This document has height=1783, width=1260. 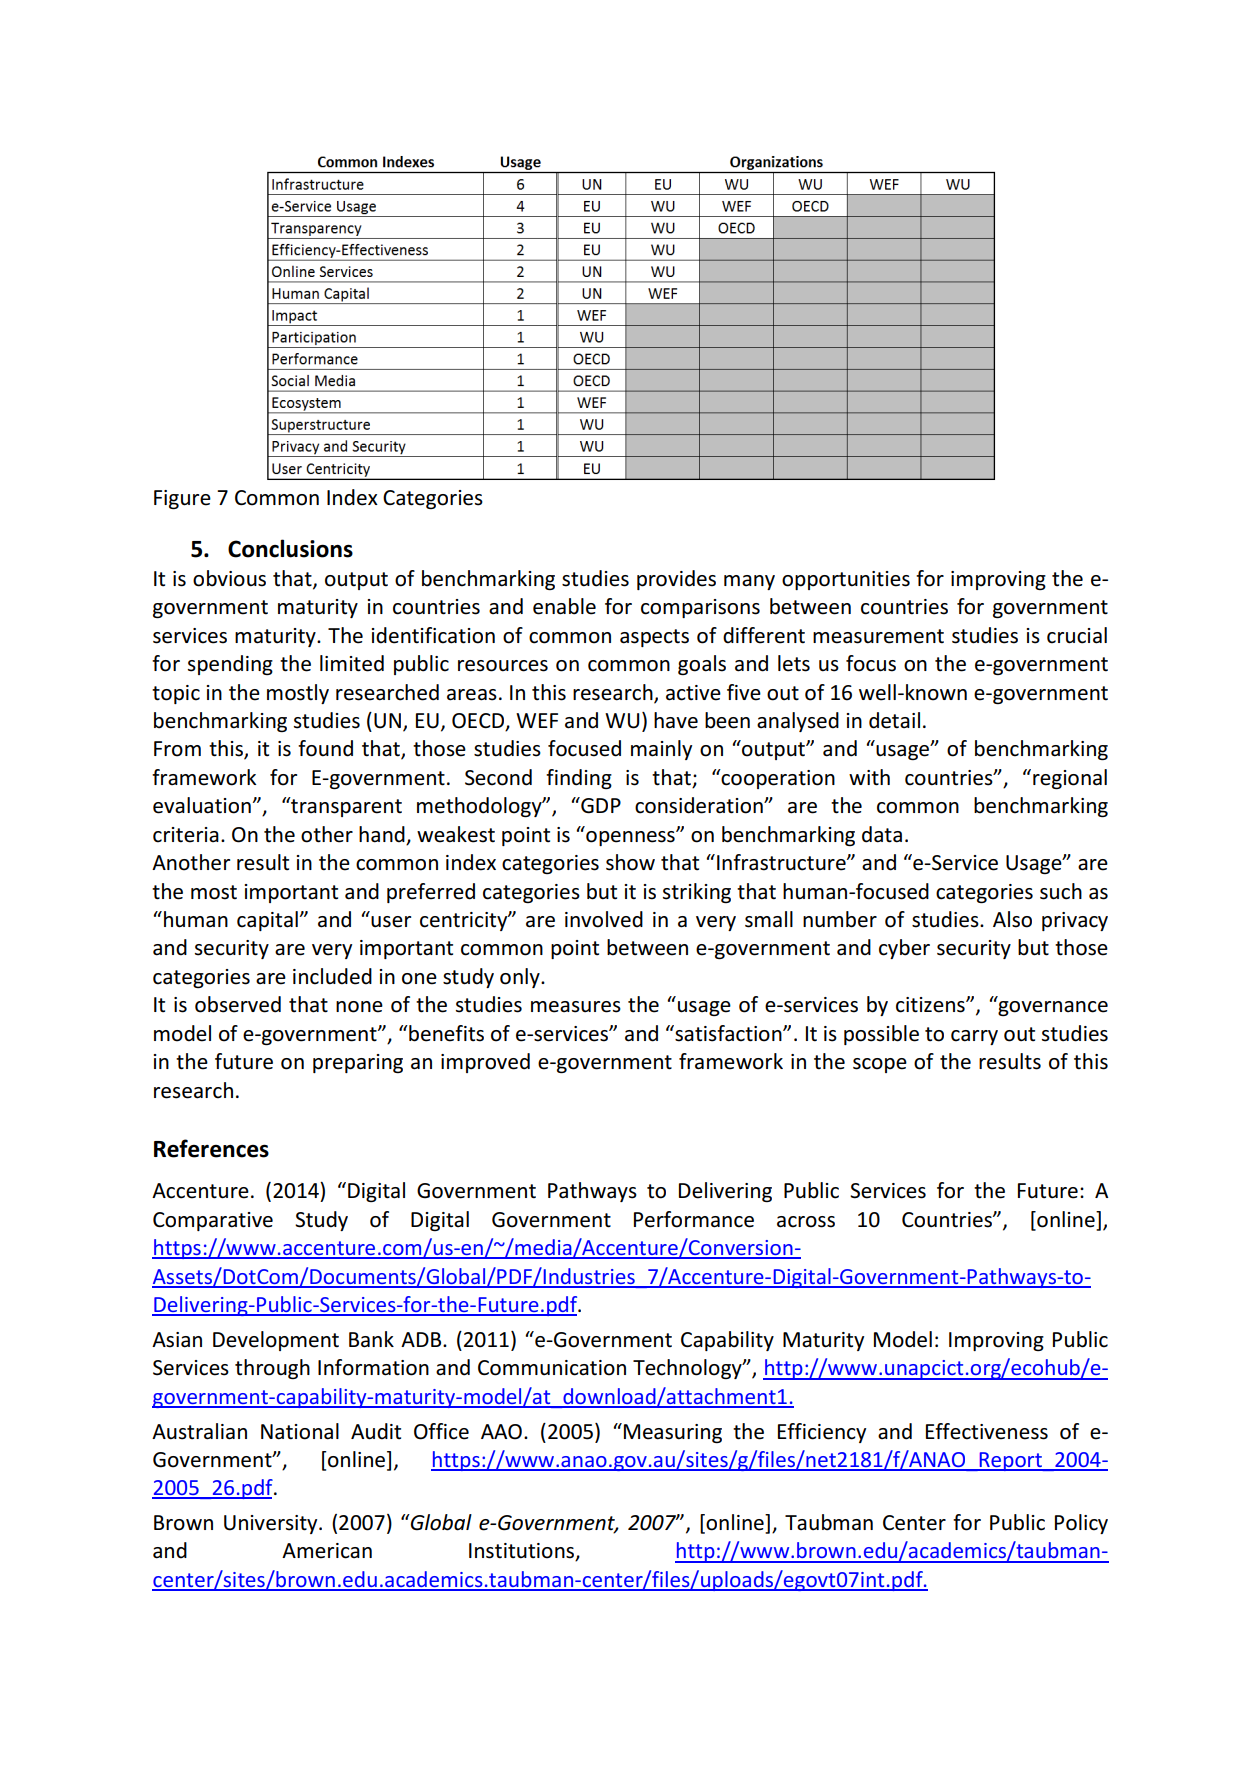 I want to click on Development, so click(x=276, y=1341).
